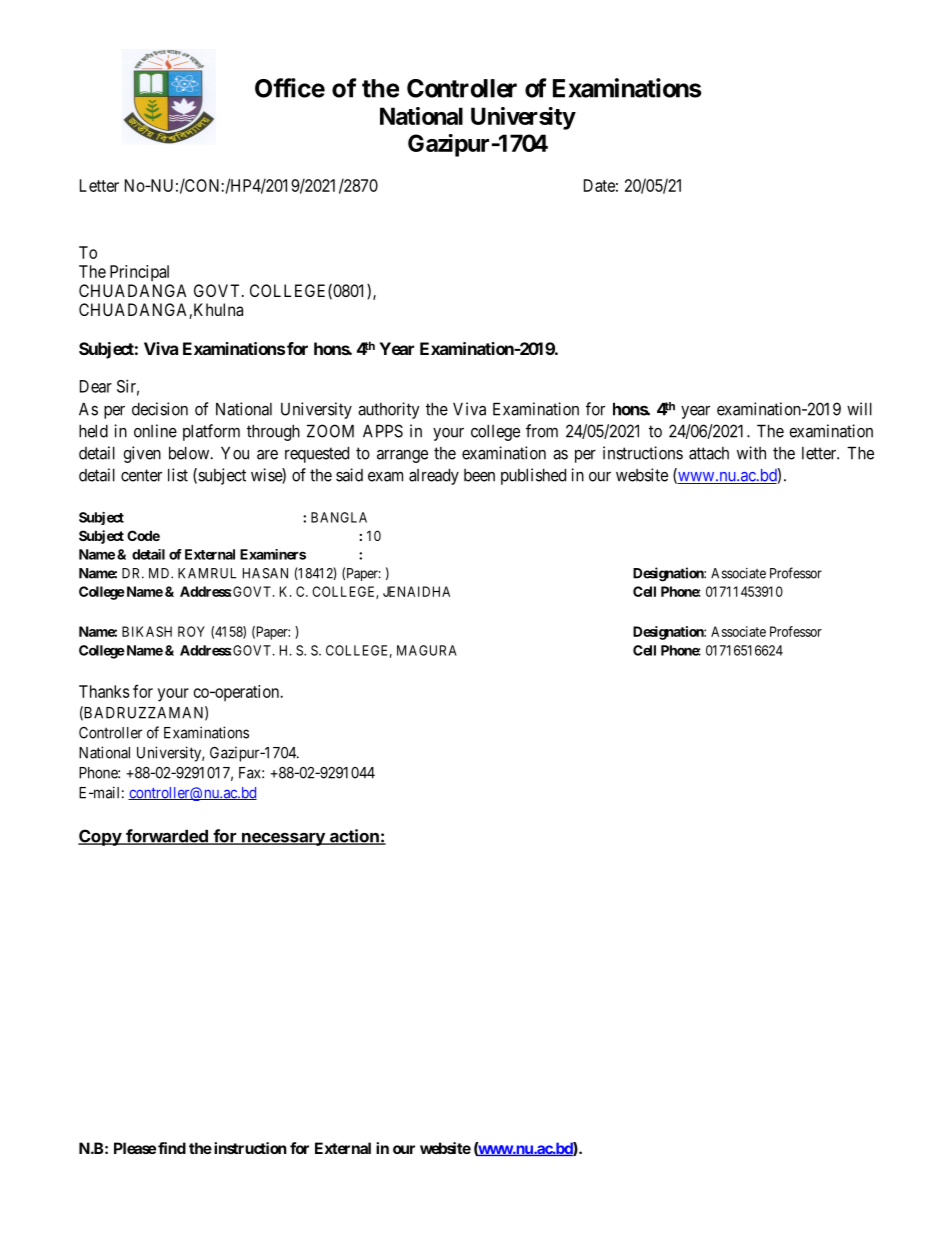 The image size is (952, 1233). What do you see at coordinates (354, 837) in the document?
I see `action` at bounding box center [354, 837].
